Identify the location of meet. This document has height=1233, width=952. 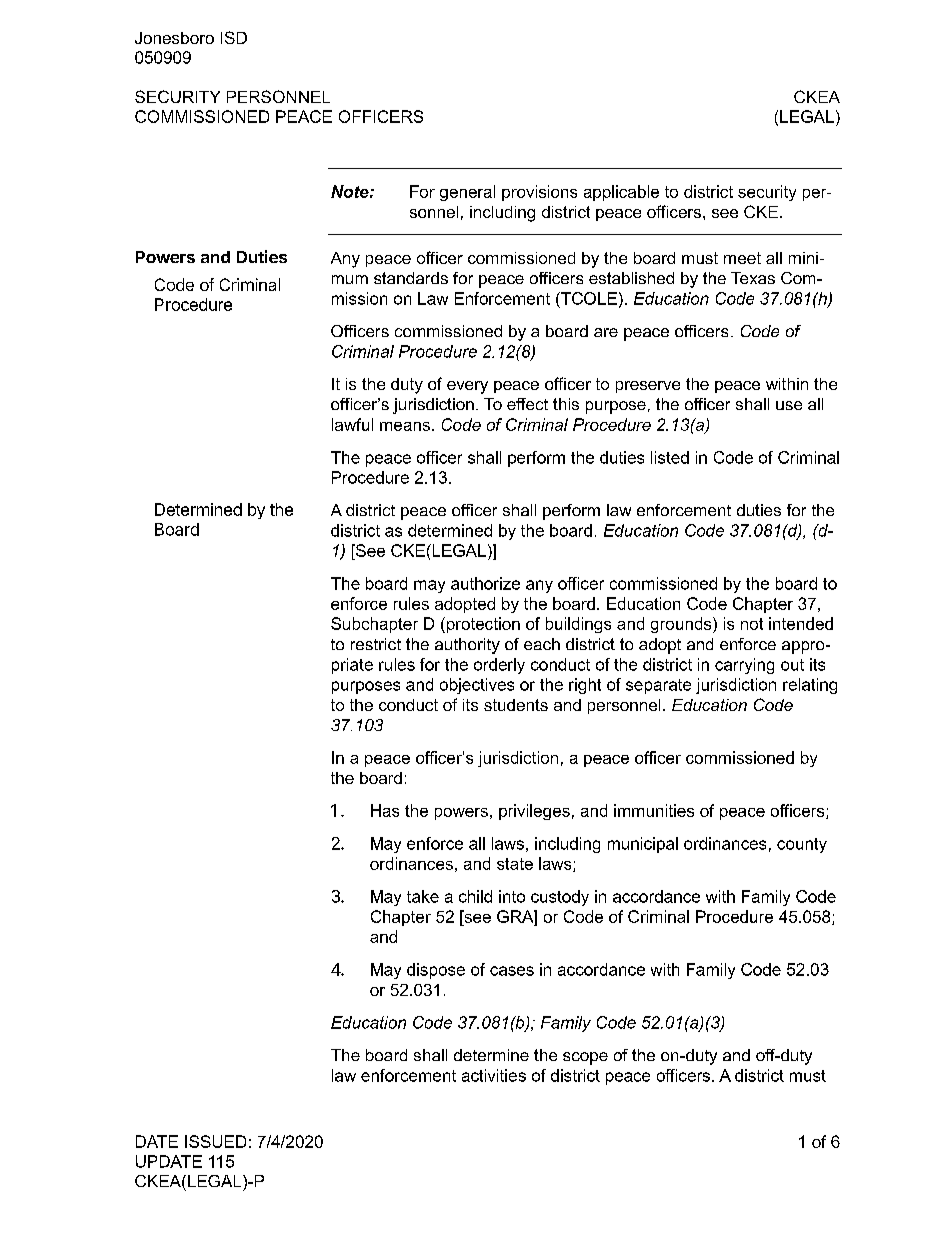
(742, 258).
